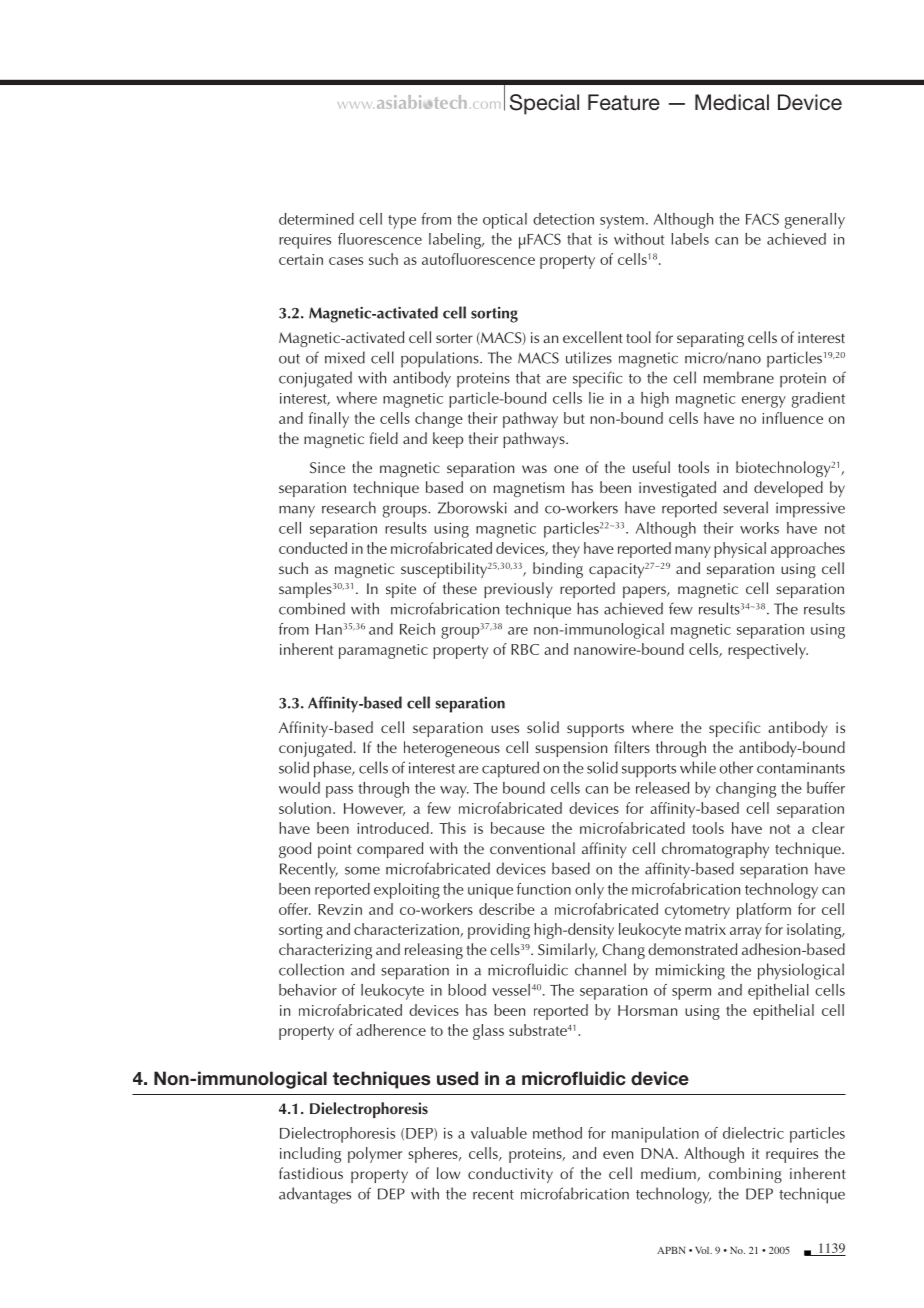 The image size is (924, 1308). Describe the element at coordinates (345, 357) in the screenshot. I see `mixed` at that location.
